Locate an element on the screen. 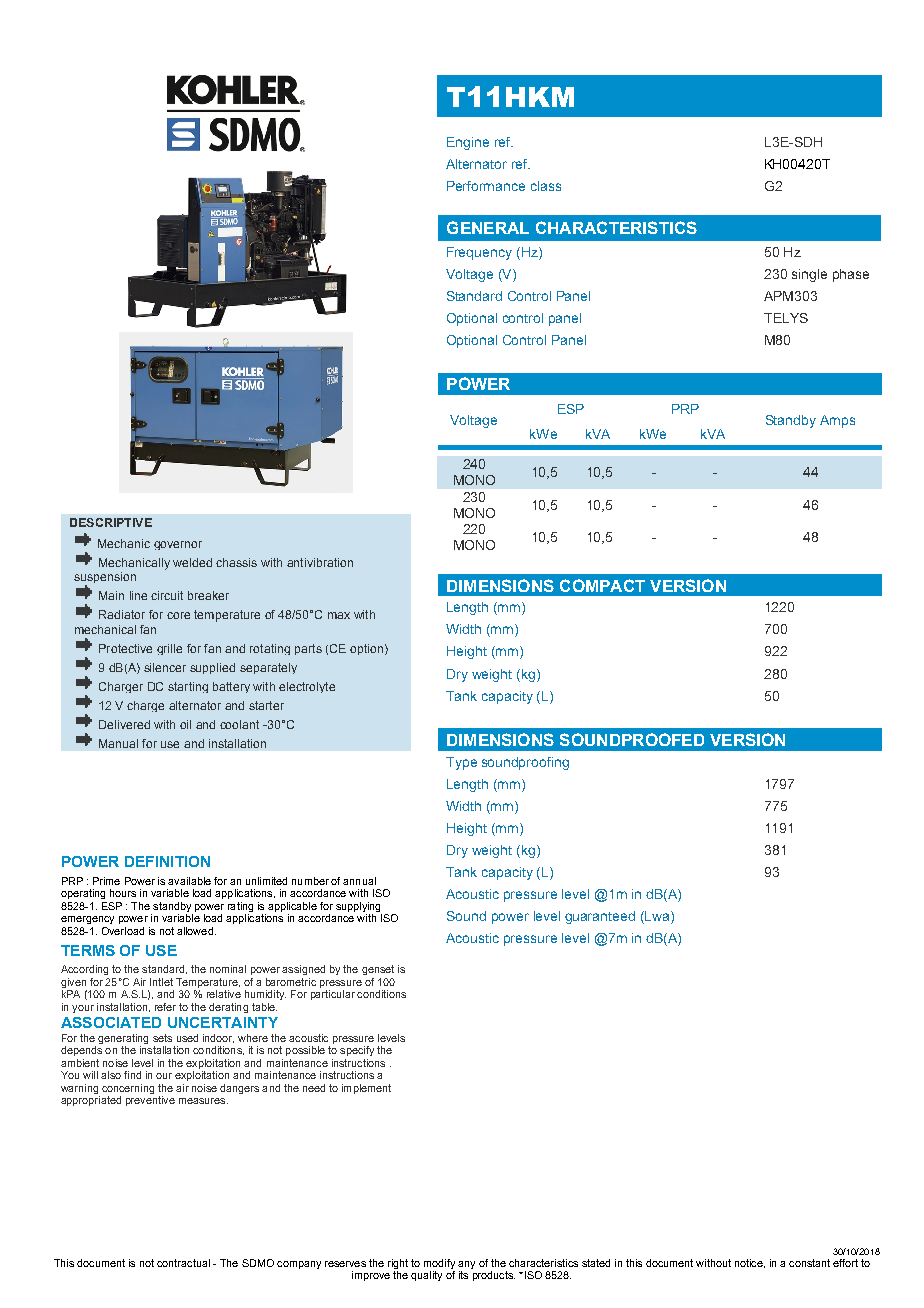 This screenshot has width=924, height=1308. COMPACT is located at coordinates (602, 585).
